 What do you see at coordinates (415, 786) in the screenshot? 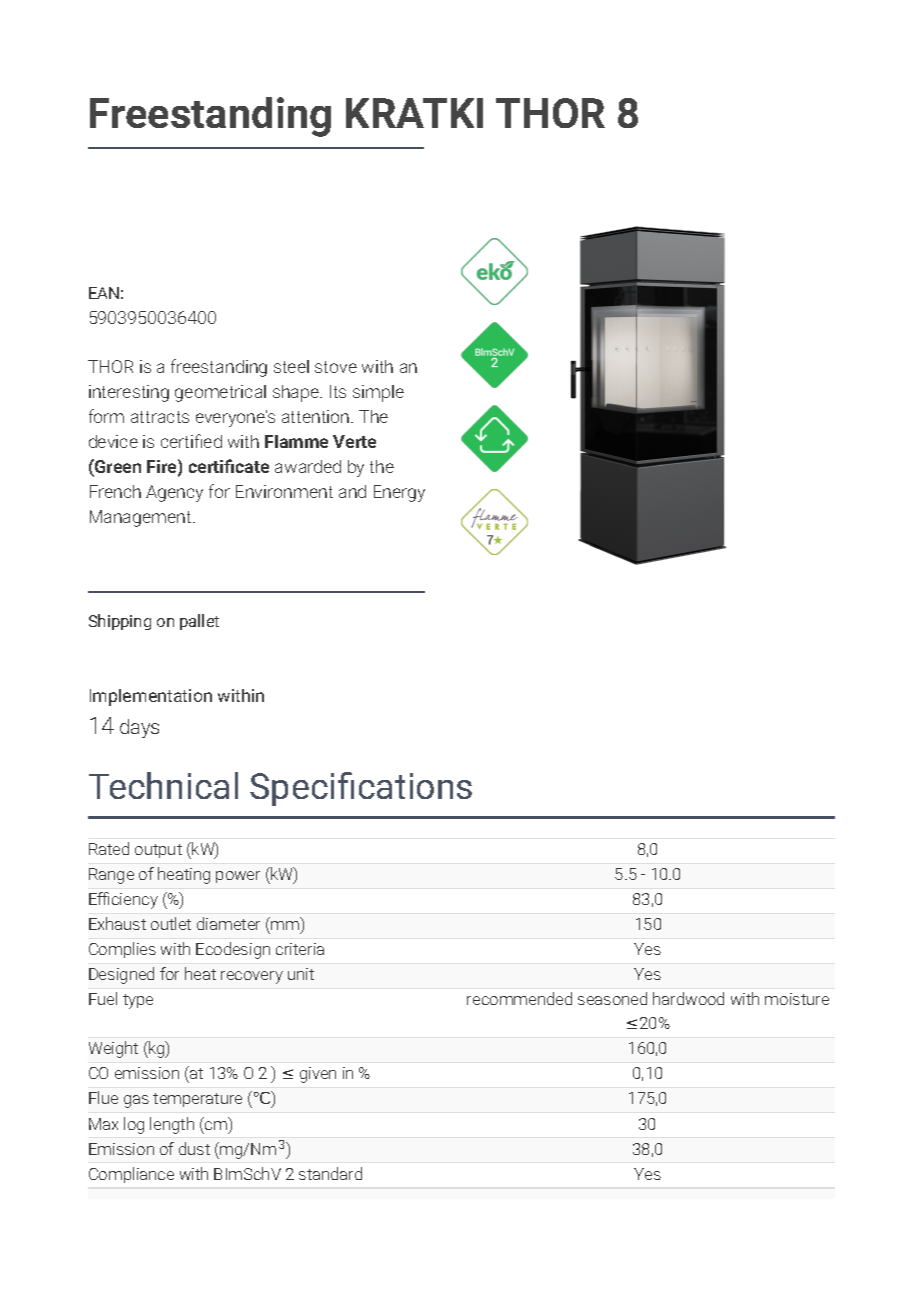
I see `cations` at bounding box center [415, 786].
